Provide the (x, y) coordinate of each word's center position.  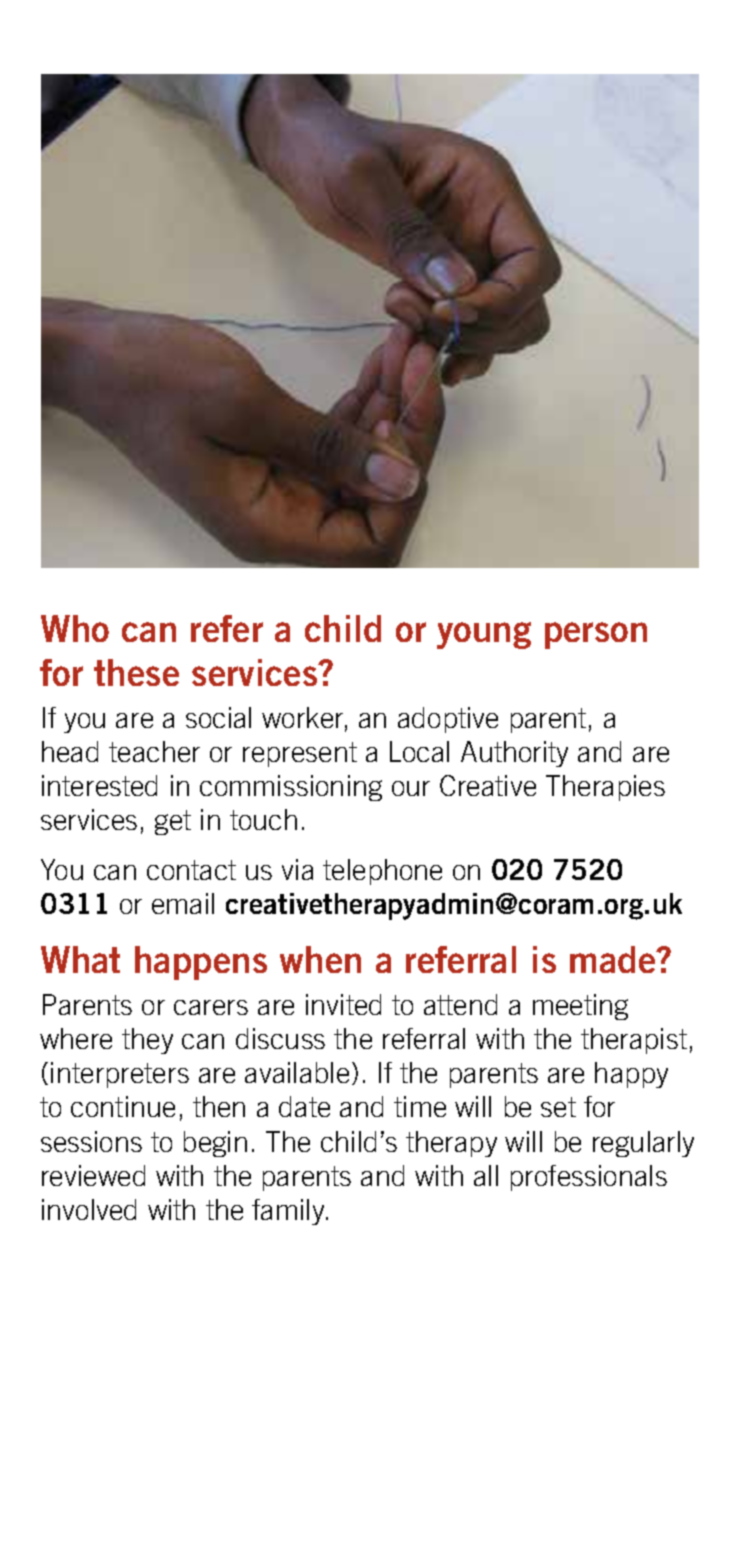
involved (89, 1209)
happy (631, 1075)
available (297, 1072)
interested (99, 785)
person (596, 635)
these (136, 672)
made (614, 959)
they (147, 1041)
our (411, 788)
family (289, 1212)
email (183, 903)
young (484, 635)
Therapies (605, 788)
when (320, 959)
